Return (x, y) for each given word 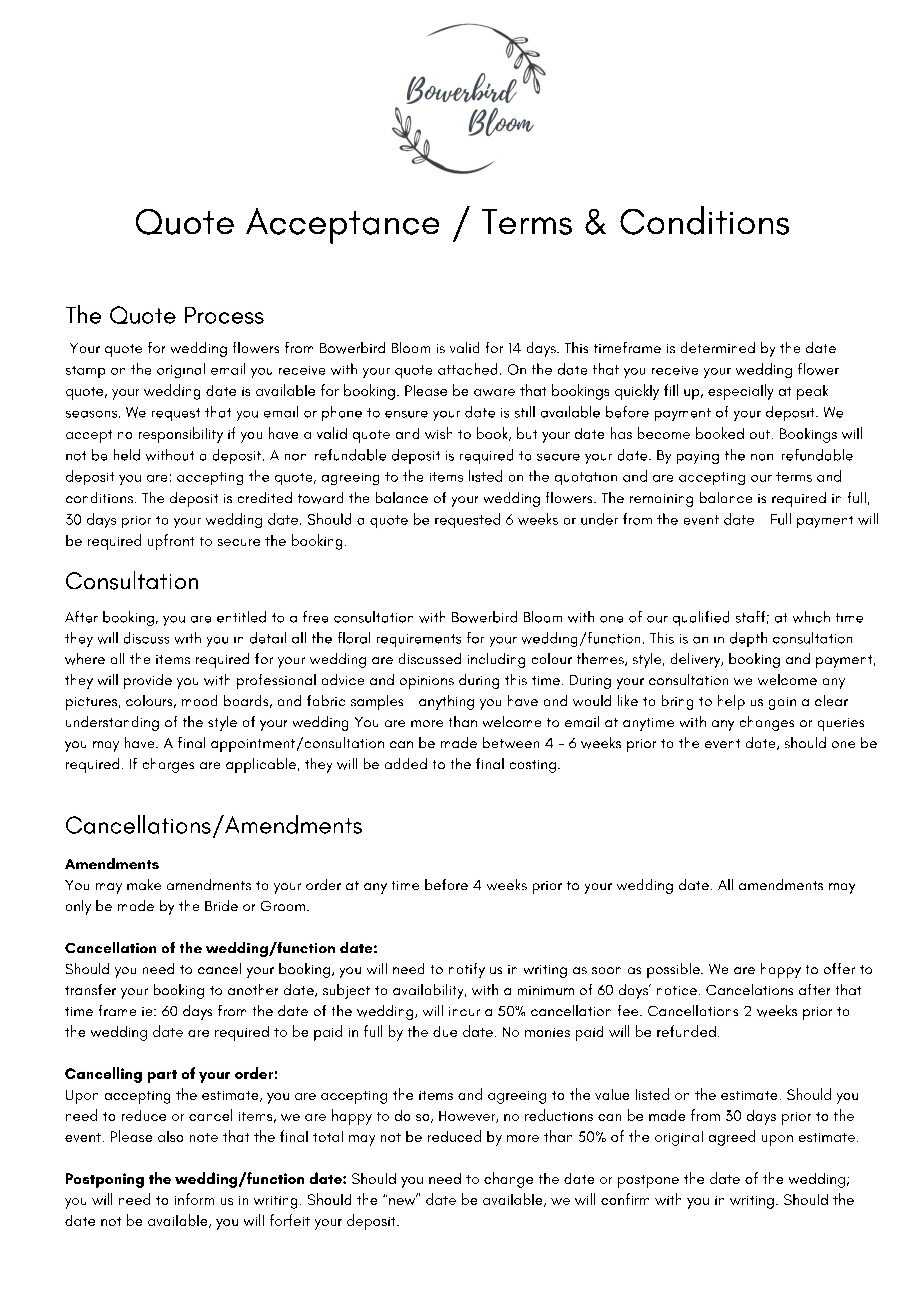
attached (467, 369)
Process (224, 315)
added (406, 763)
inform (194, 1199)
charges (168, 765)
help (731, 702)
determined (718, 347)
